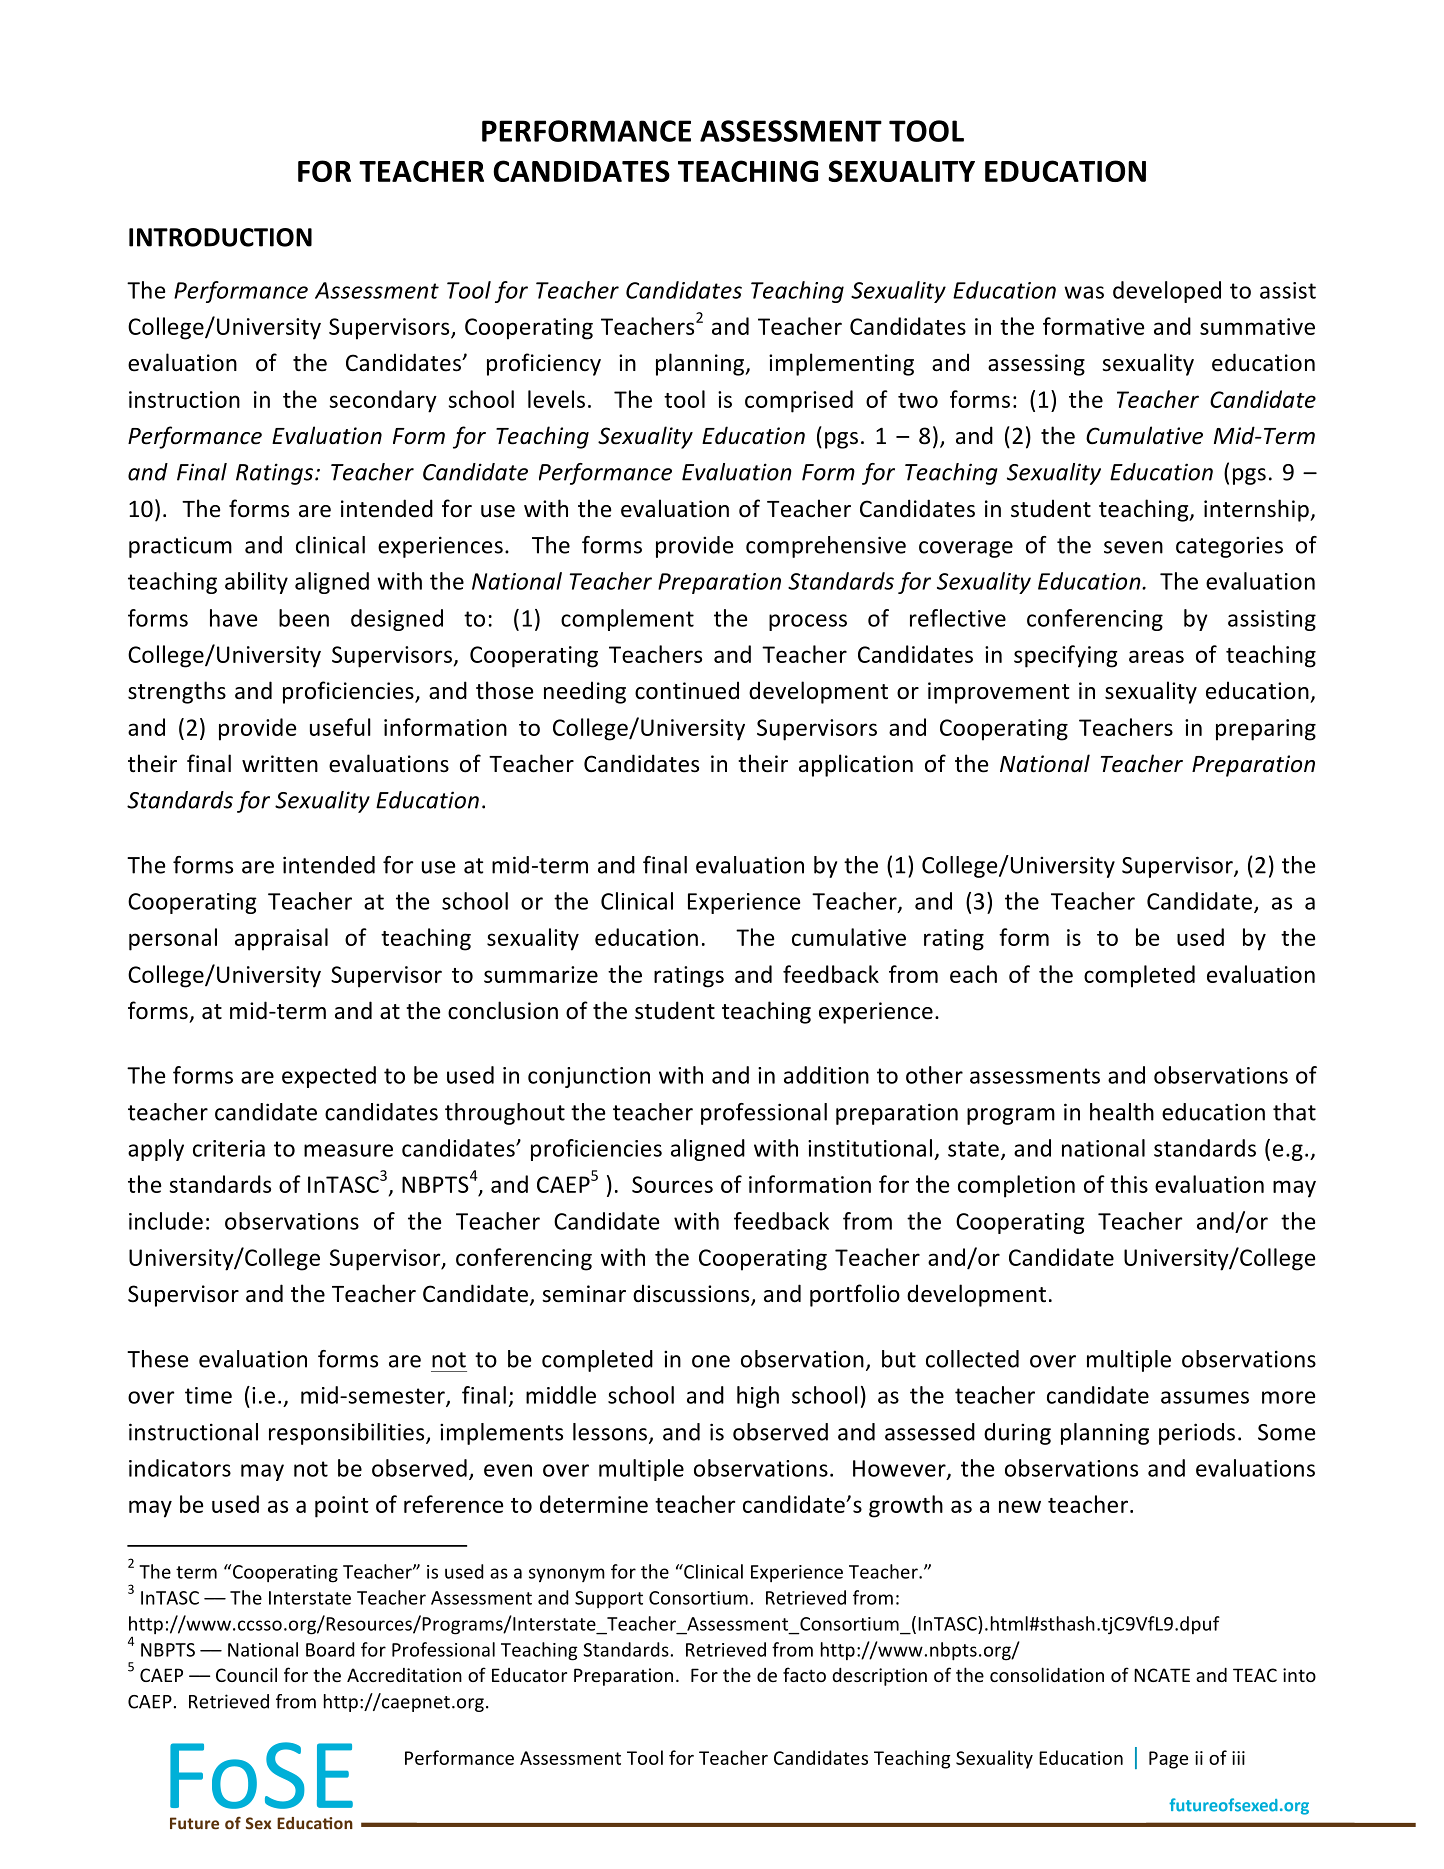  Describe the element at coordinates (758, 1397) in the screenshot. I see `high` at that location.
